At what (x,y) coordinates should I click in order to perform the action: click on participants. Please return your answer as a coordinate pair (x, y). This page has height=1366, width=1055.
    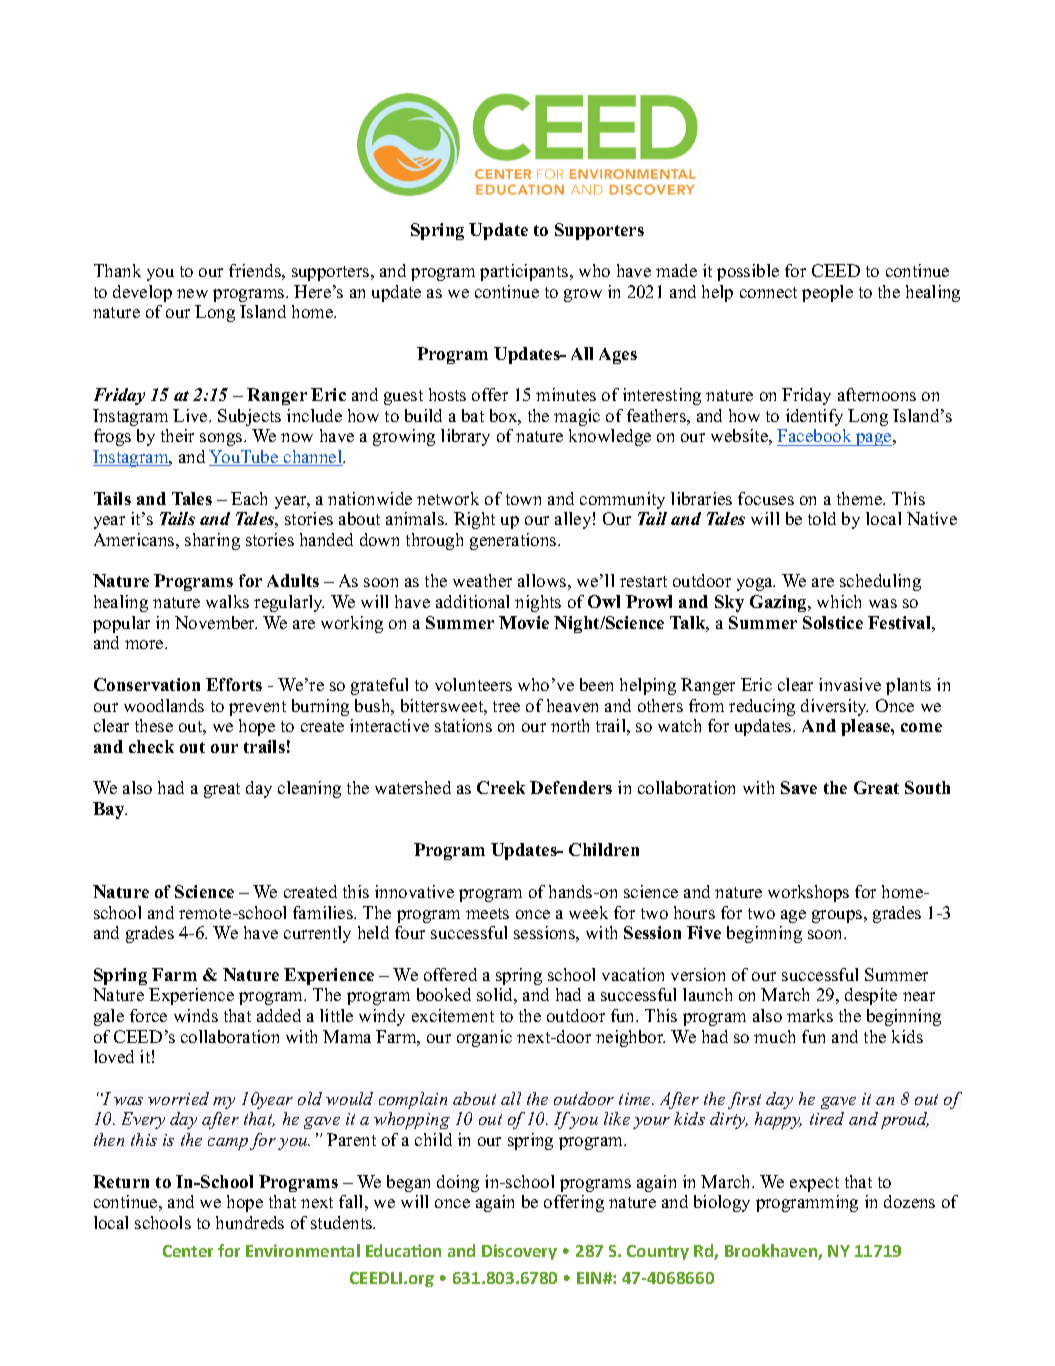
    Looking at the image, I should click on (525, 272).
